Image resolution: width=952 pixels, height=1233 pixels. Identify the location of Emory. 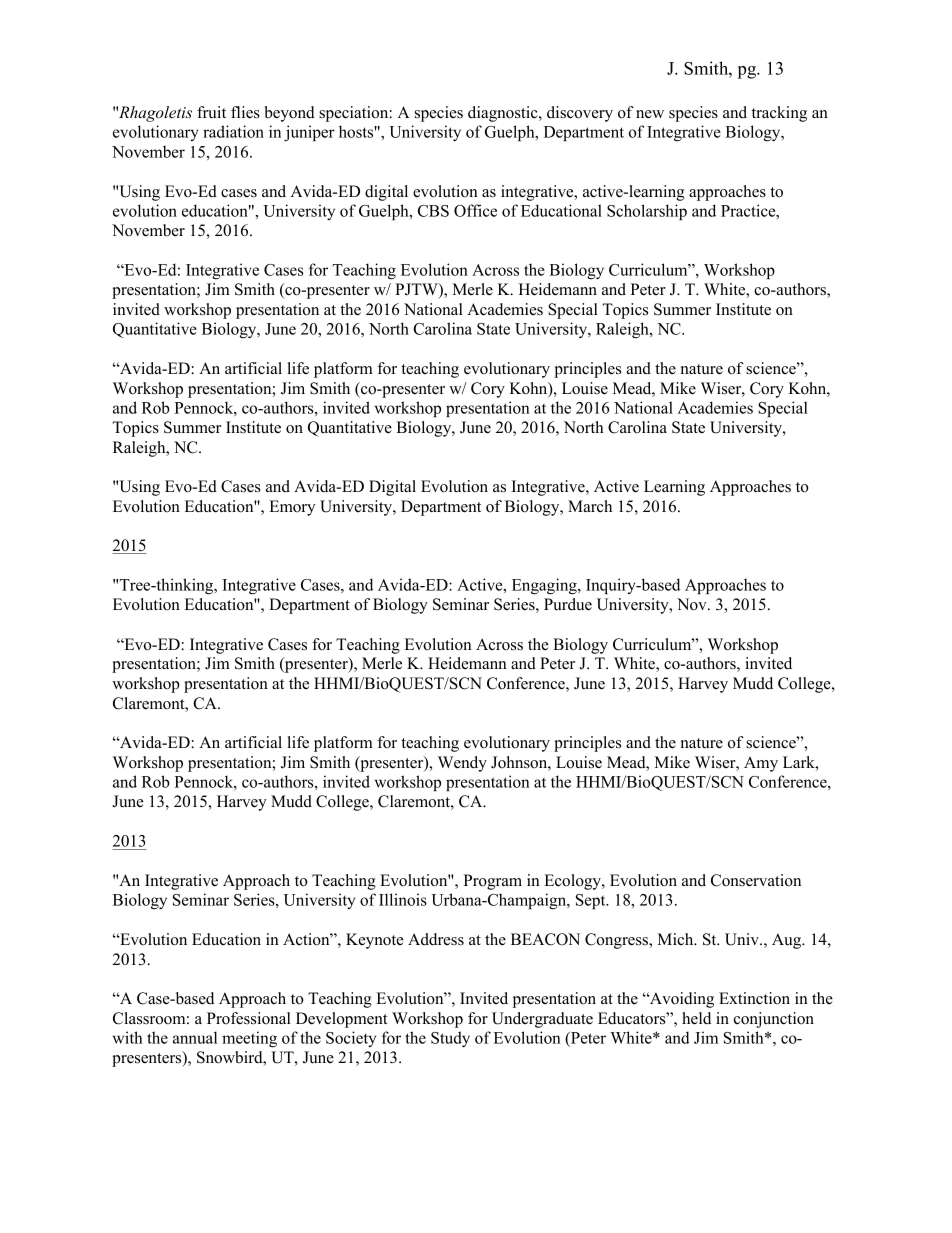
(292, 508).
